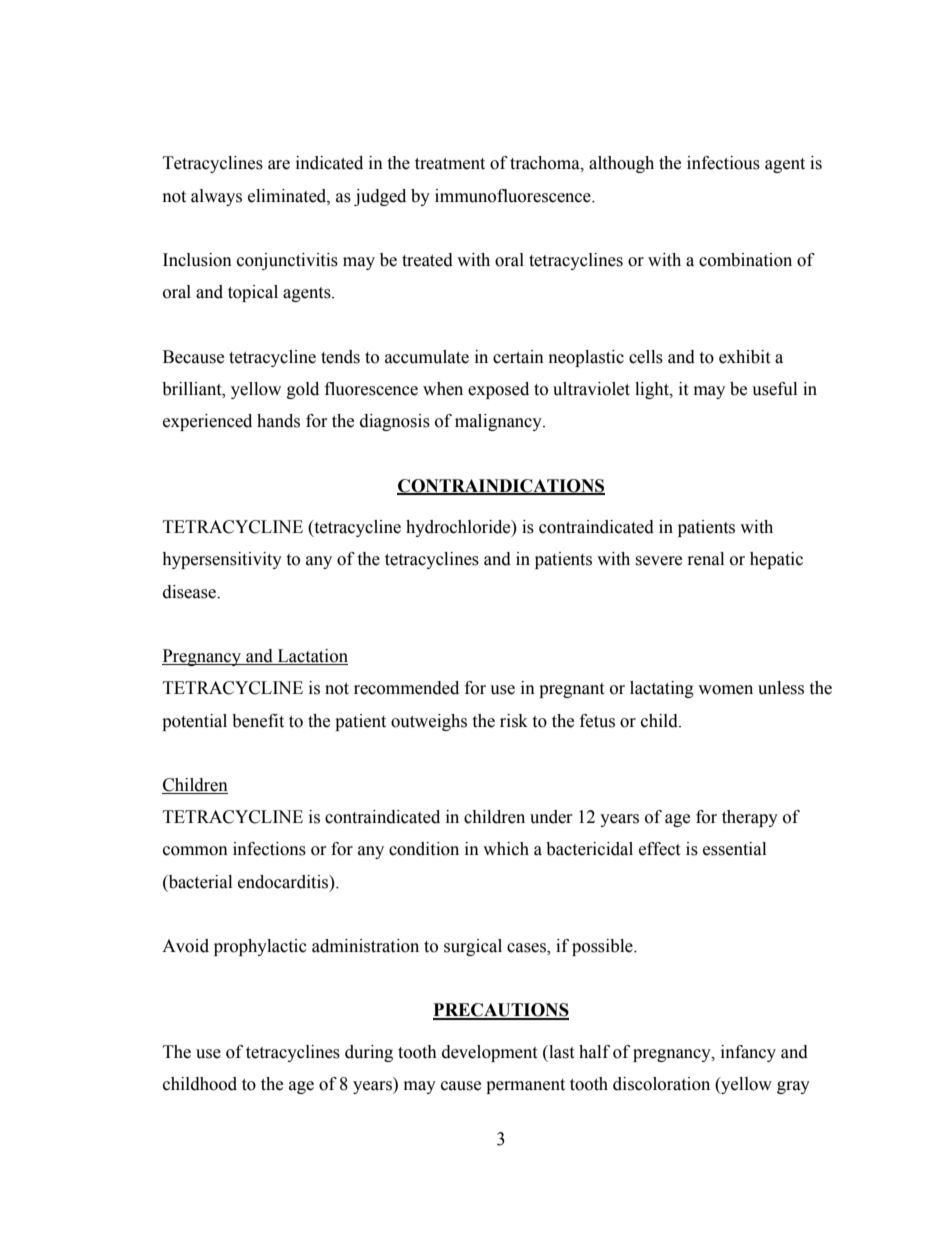 Image resolution: width=952 pixels, height=1233 pixels. I want to click on therapy, so click(750, 818).
